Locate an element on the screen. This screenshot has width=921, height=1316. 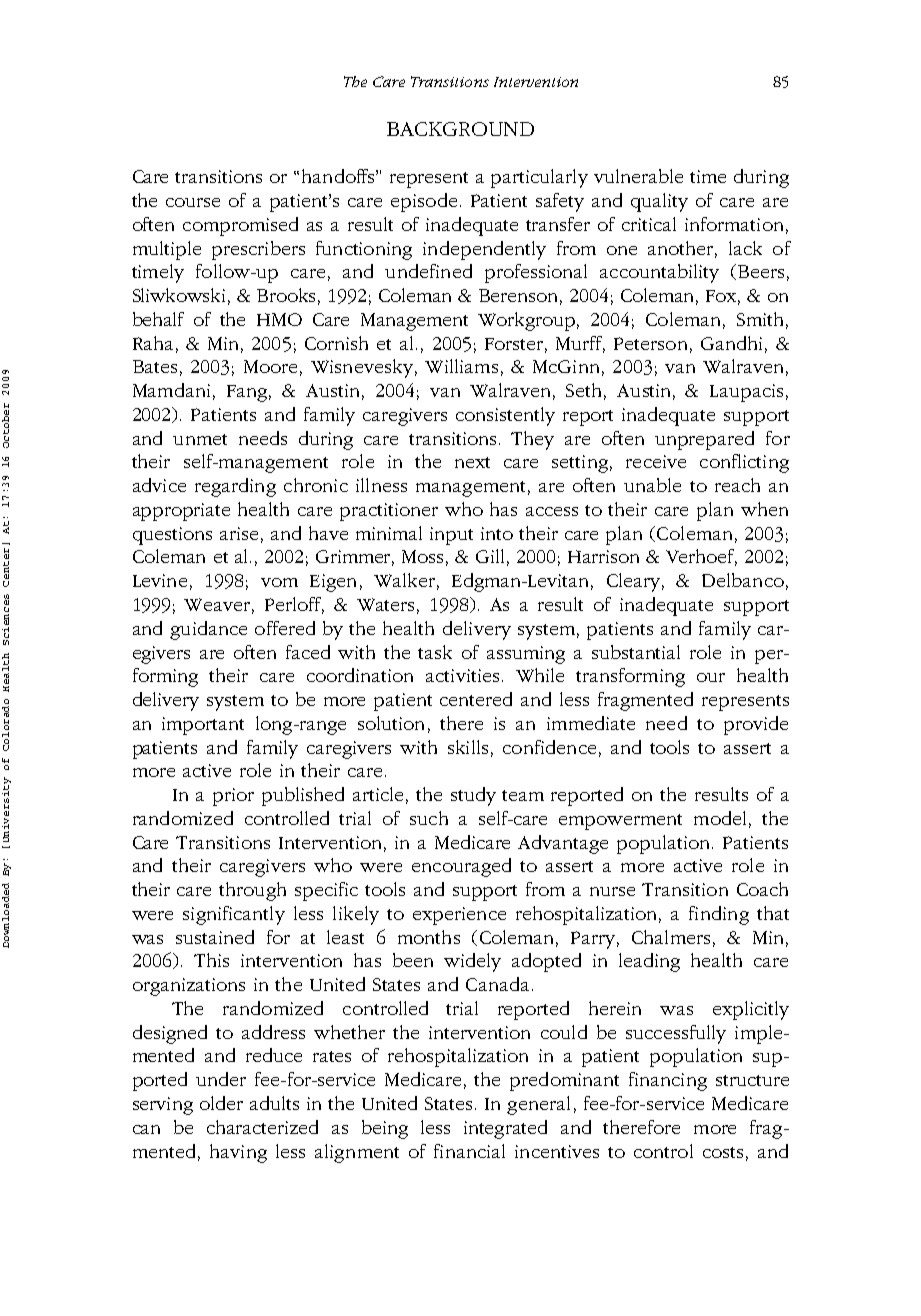
vulnerable is located at coordinates (638, 176).
